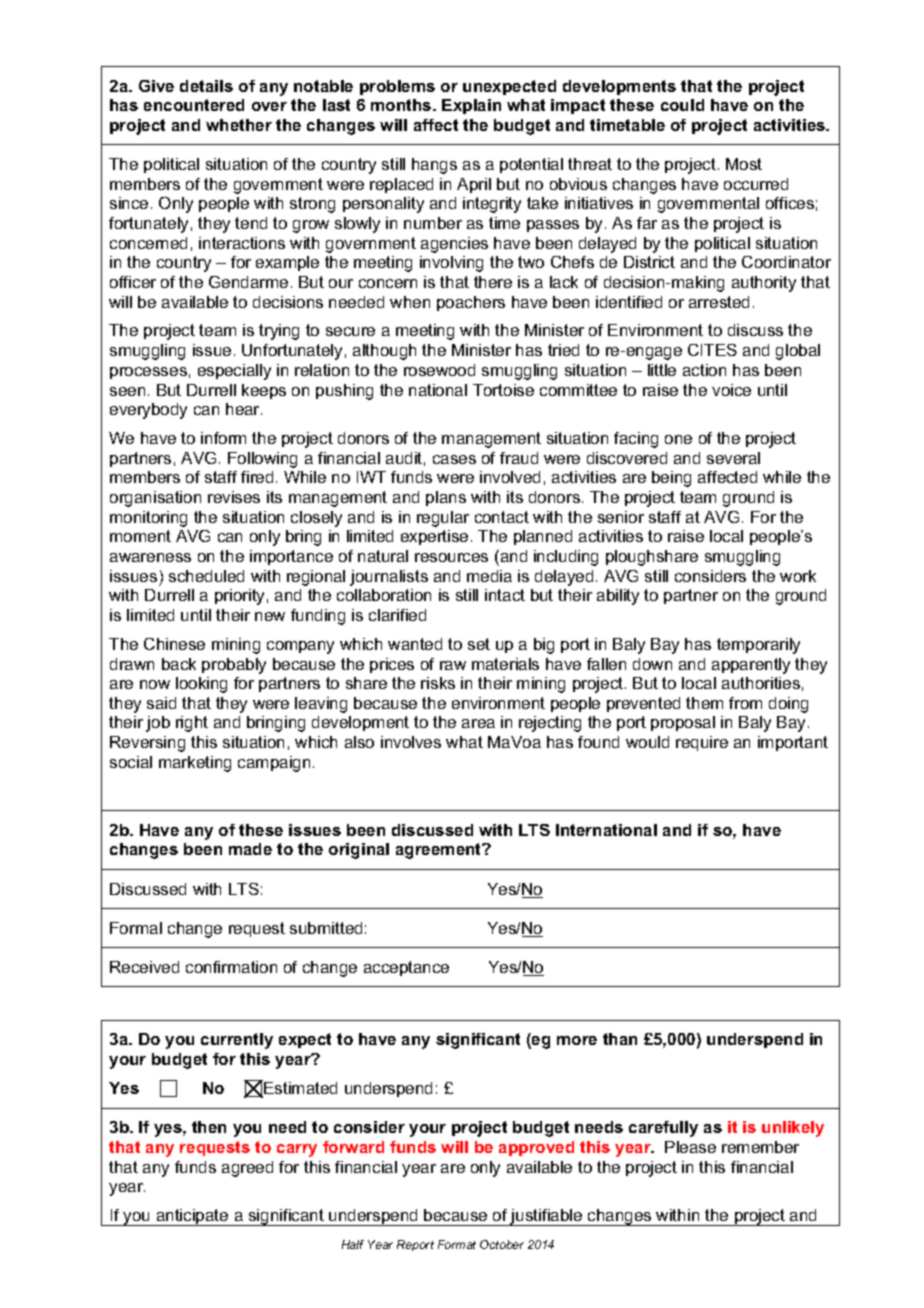 The height and width of the screenshot is (1308, 924). What do you see at coordinates (620, 1039) in the screenshot?
I see `than` at bounding box center [620, 1039].
